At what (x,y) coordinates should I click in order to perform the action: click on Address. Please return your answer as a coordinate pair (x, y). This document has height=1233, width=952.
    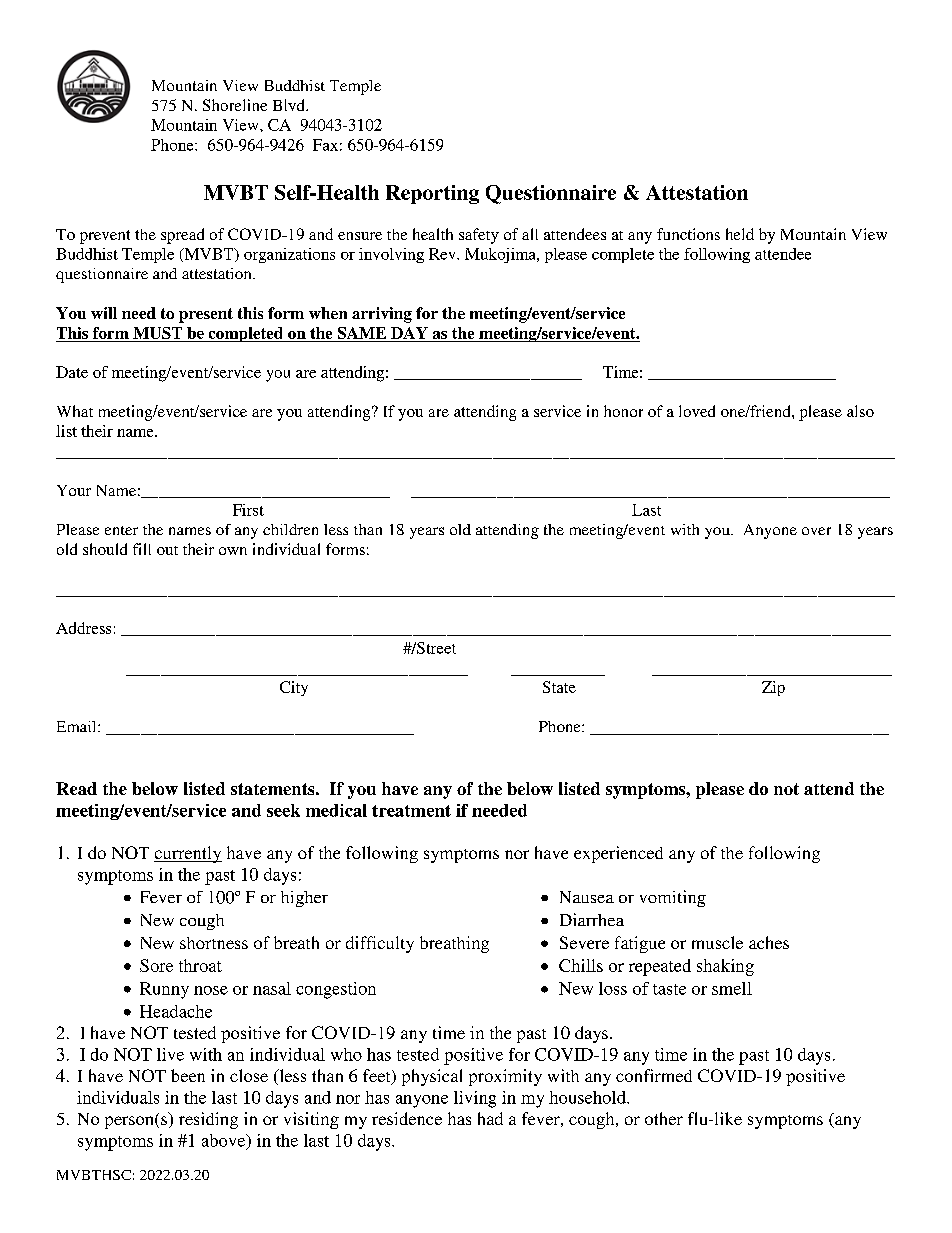
    Looking at the image, I should click on (83, 628).
